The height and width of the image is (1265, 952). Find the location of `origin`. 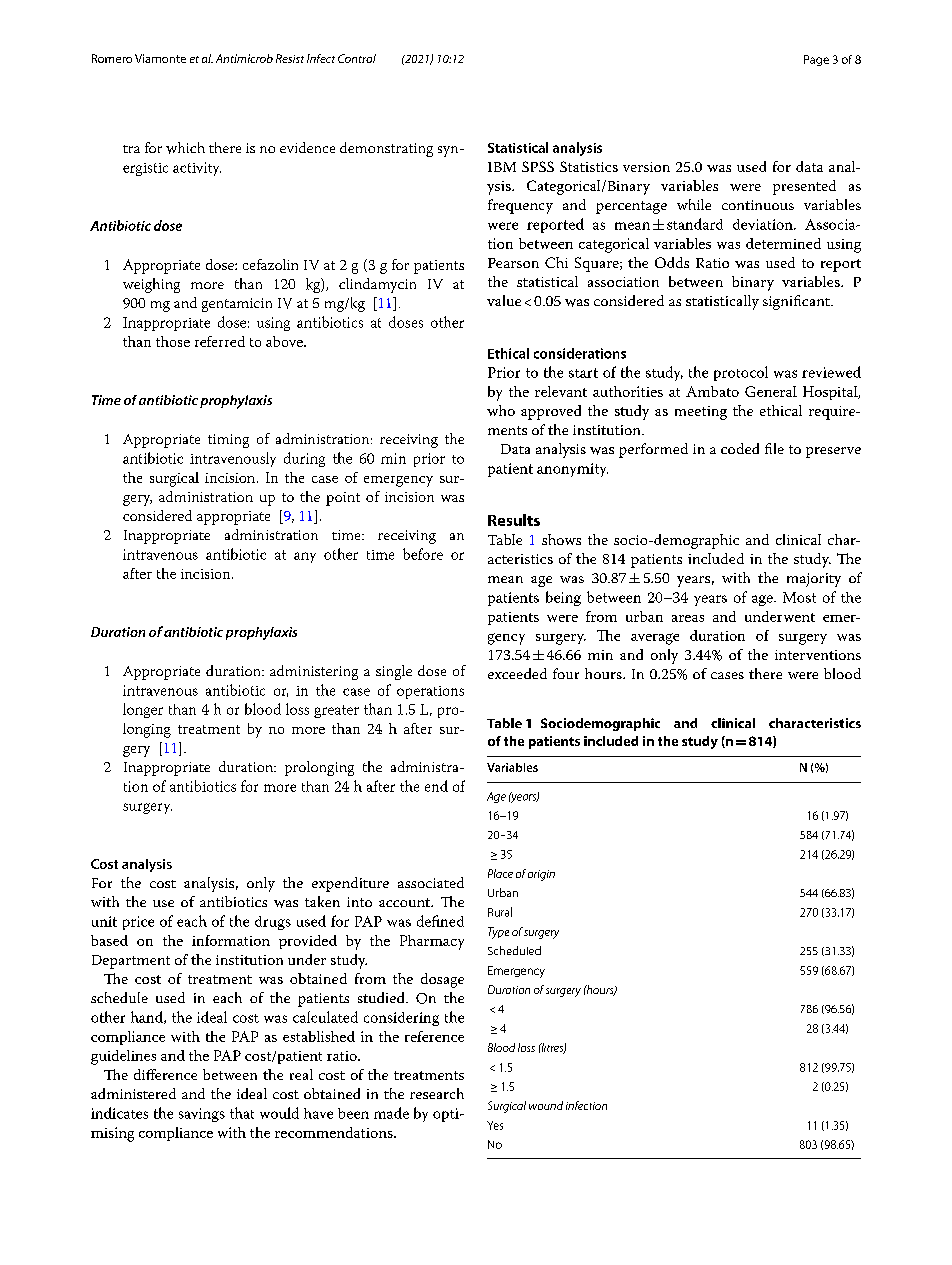

origin is located at coordinates (541, 875).
